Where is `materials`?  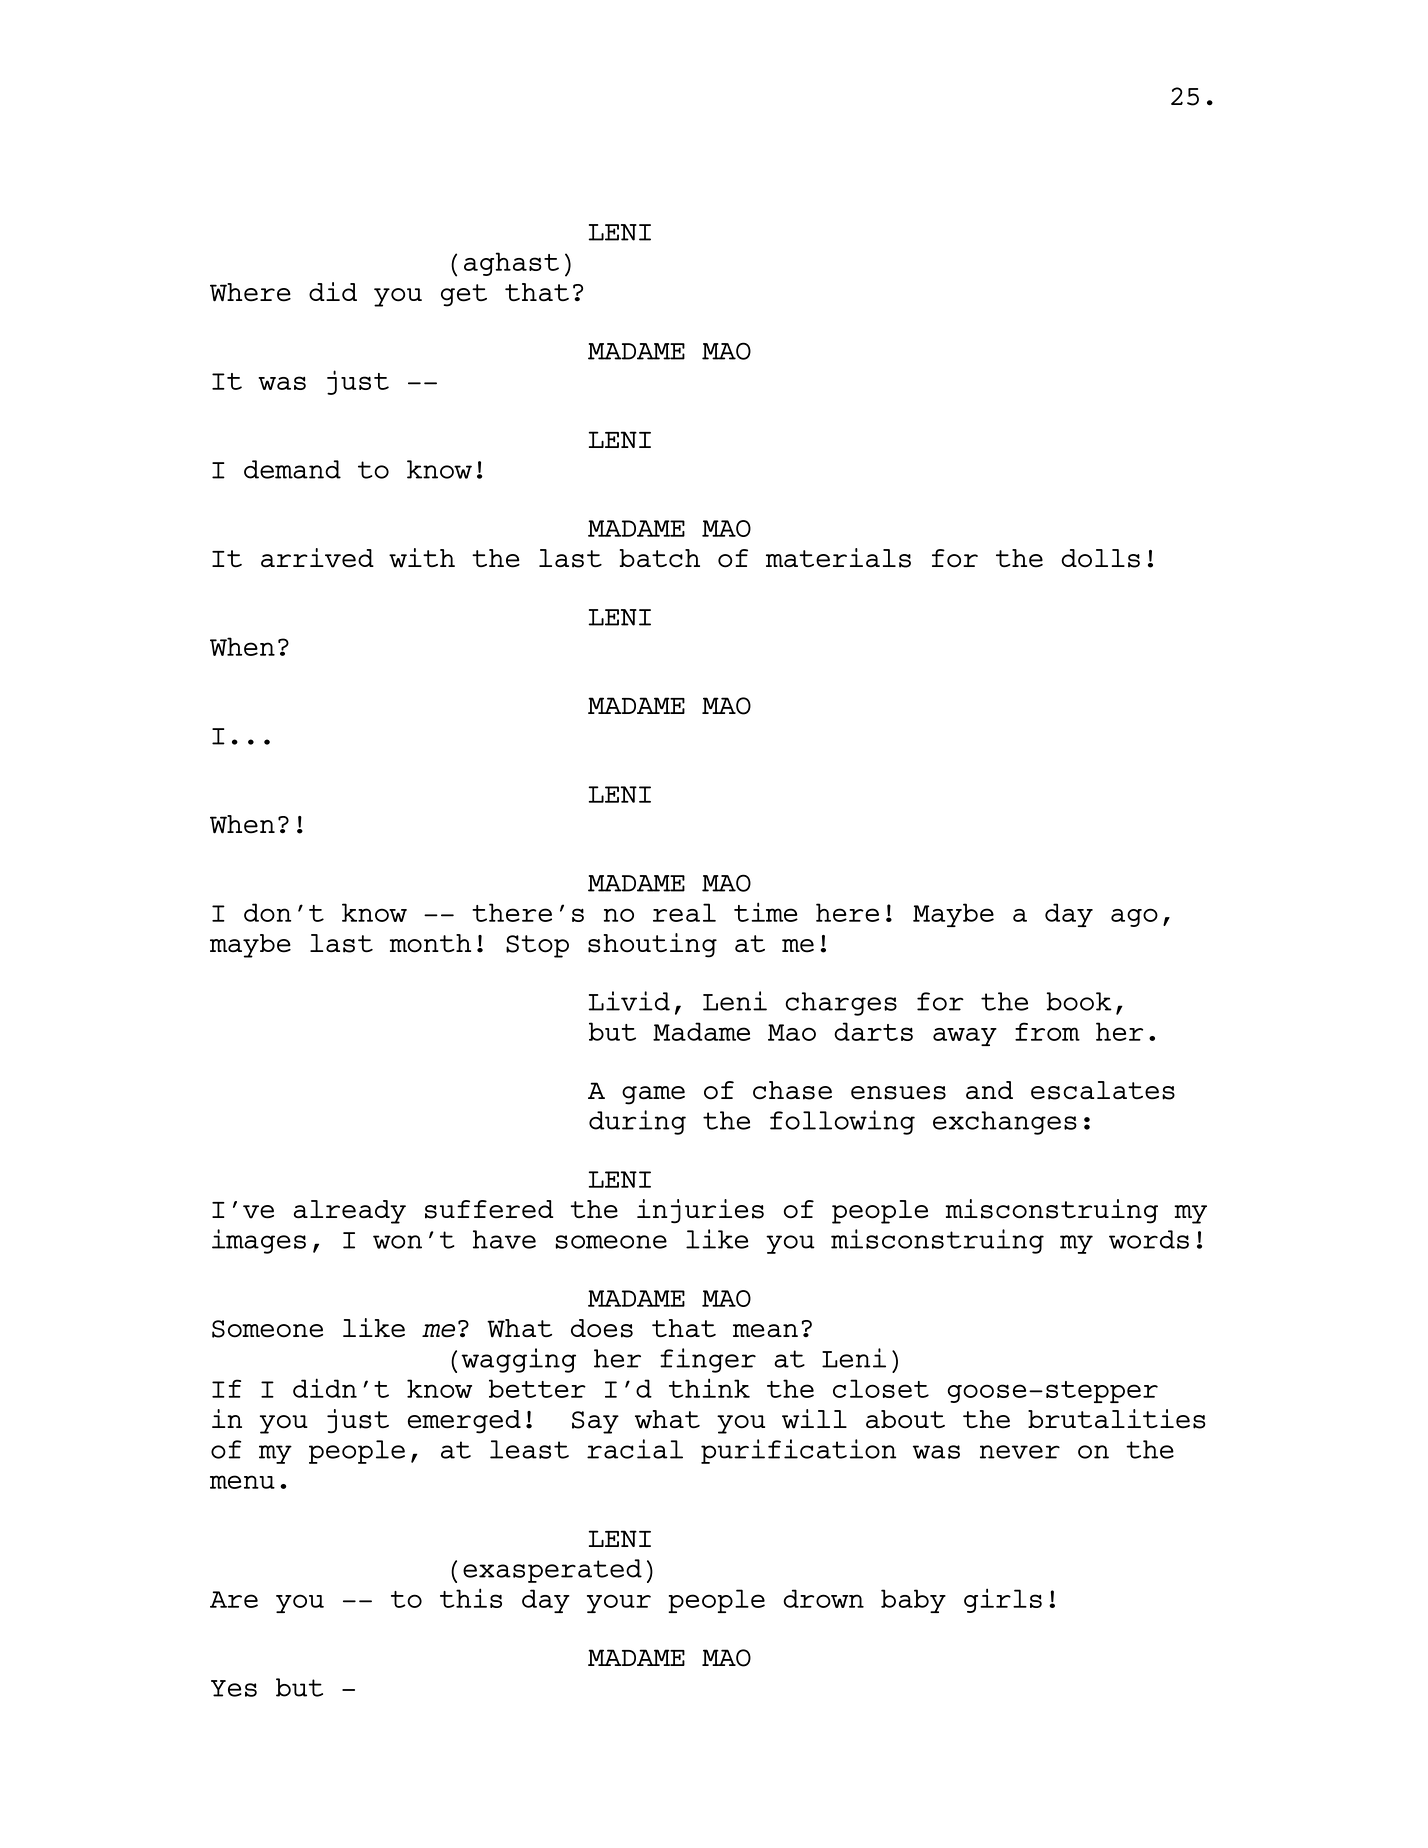 materials is located at coordinates (838, 558).
